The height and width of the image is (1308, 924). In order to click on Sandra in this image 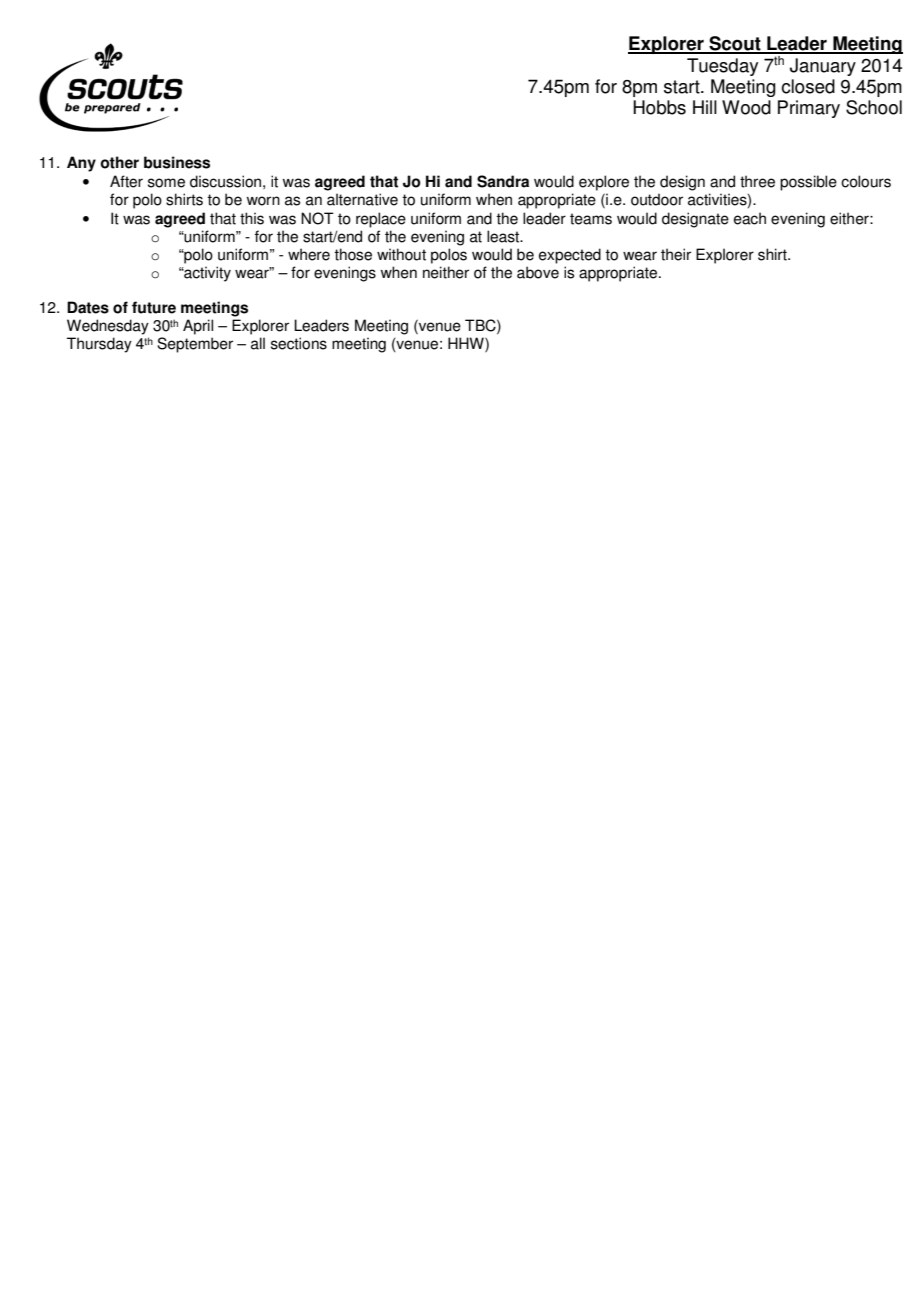, I will do `click(503, 181)`.
